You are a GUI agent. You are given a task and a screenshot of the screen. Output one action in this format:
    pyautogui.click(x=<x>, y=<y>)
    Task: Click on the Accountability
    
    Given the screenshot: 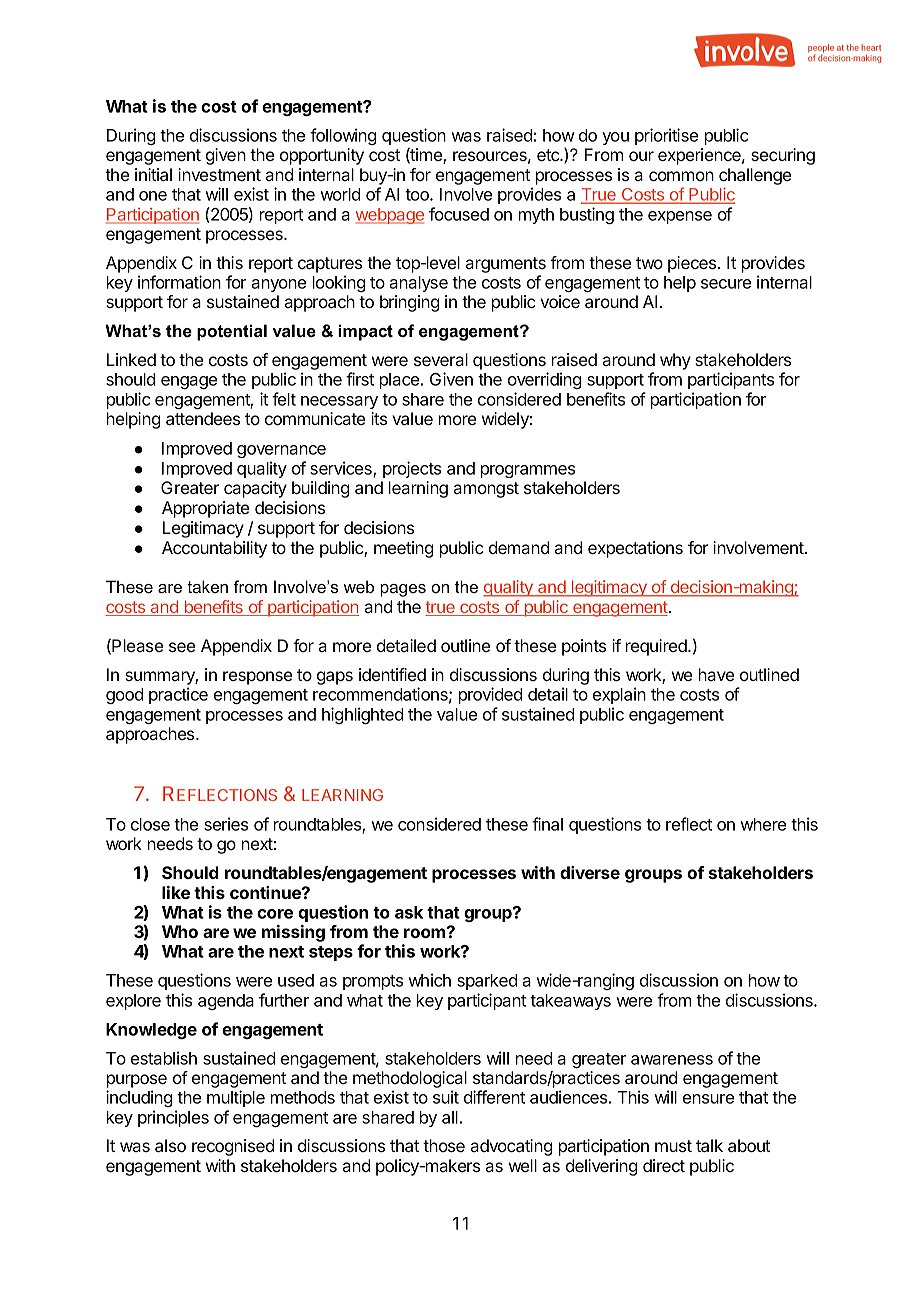 What is the action you would take?
    pyautogui.click(x=214, y=549)
